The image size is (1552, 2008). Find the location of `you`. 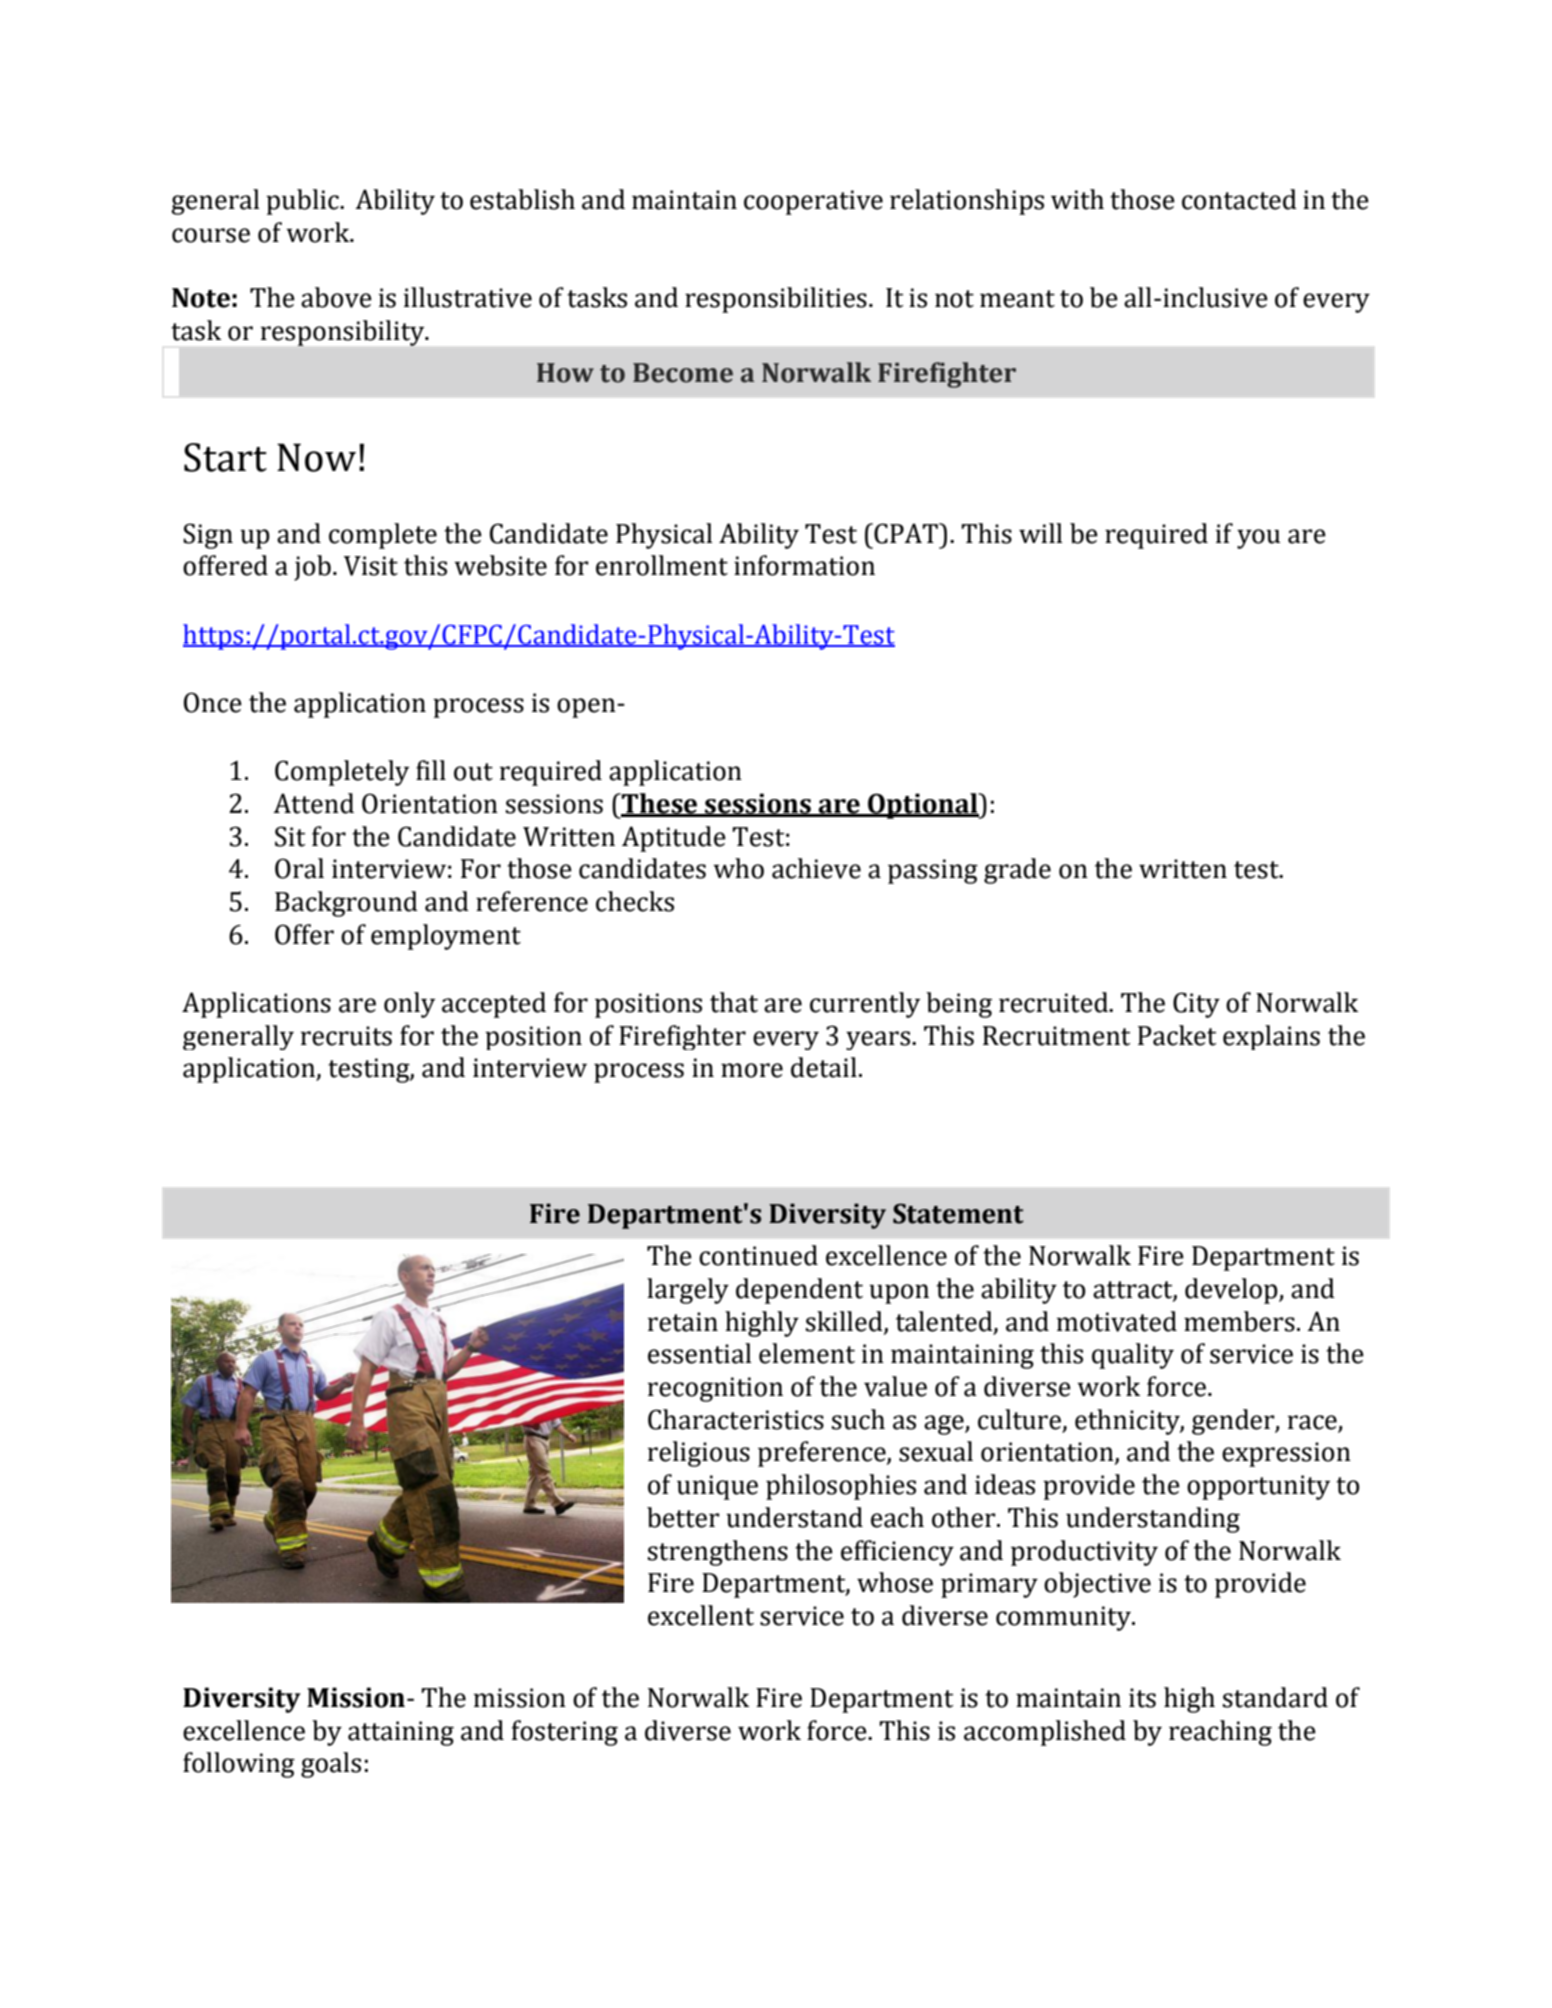

you is located at coordinates (1259, 539).
